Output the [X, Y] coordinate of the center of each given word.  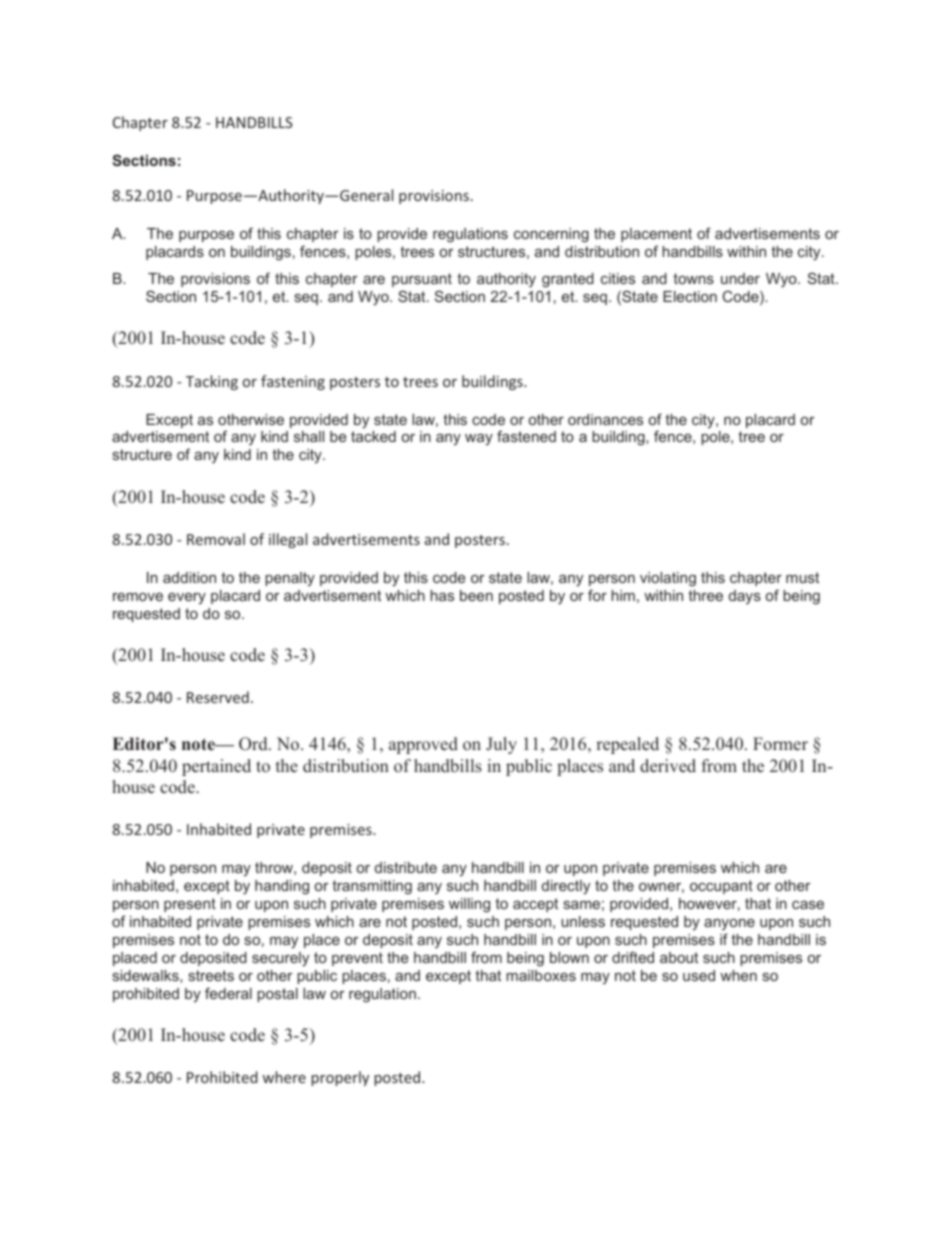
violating [668, 579]
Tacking [212, 382]
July [501, 745]
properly [340, 1078]
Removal [216, 539]
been [476, 595]
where [284, 1077]
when [738, 975]
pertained [216, 767]
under [740, 278]
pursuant [422, 280]
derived [668, 766]
